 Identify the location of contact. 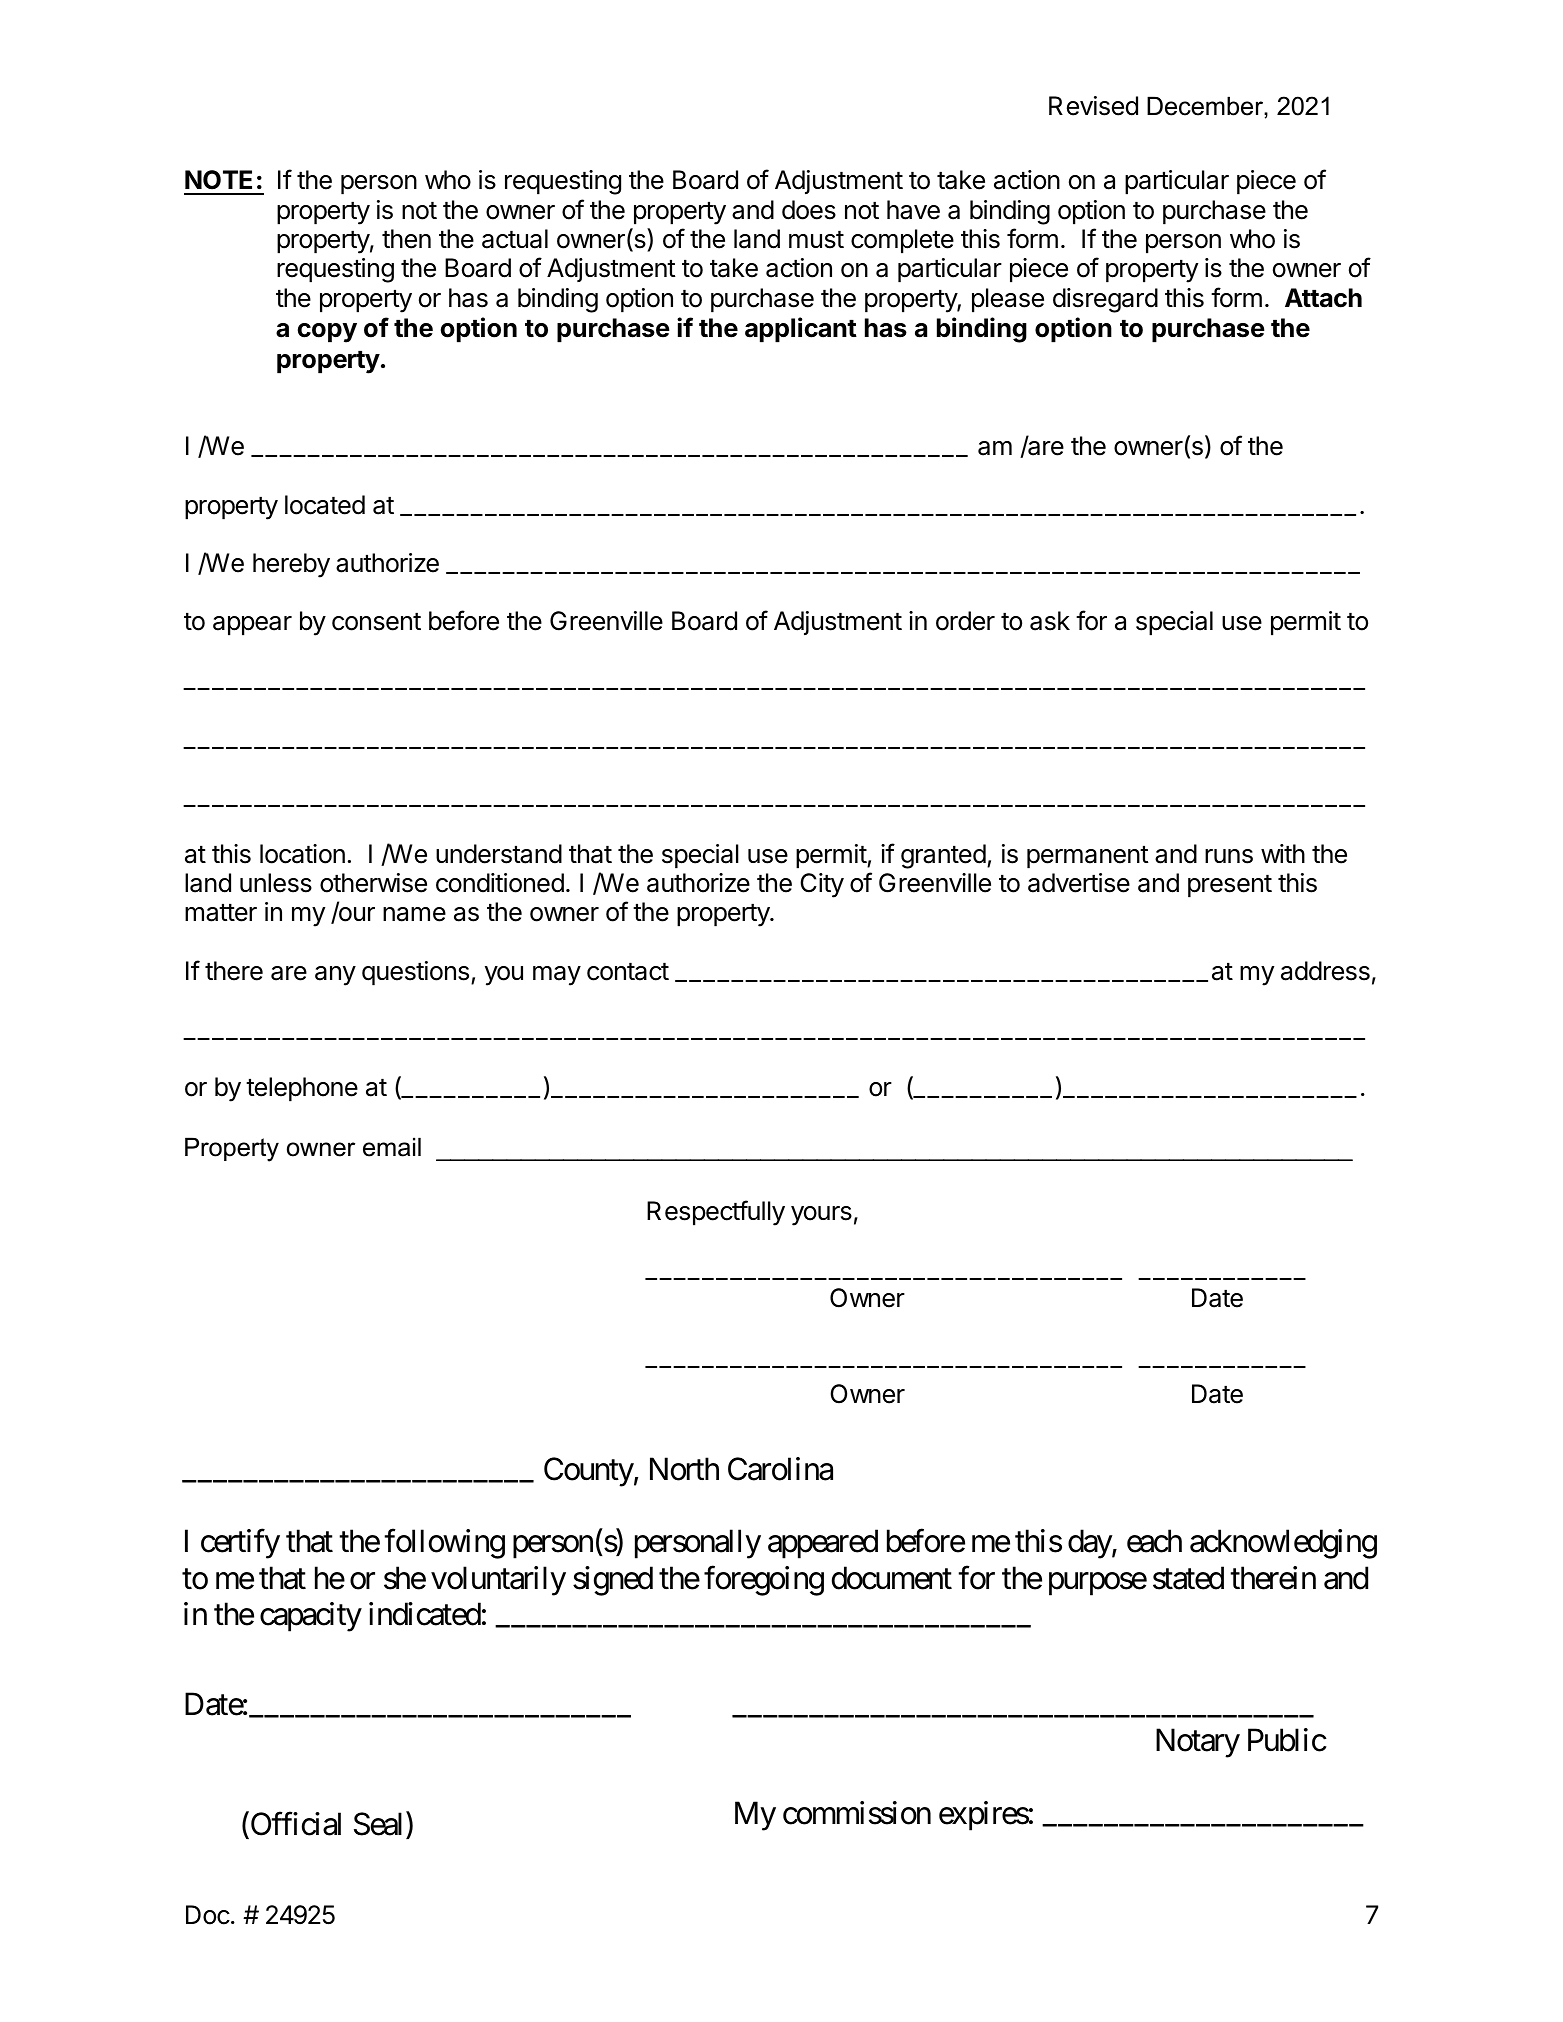
(628, 972).
